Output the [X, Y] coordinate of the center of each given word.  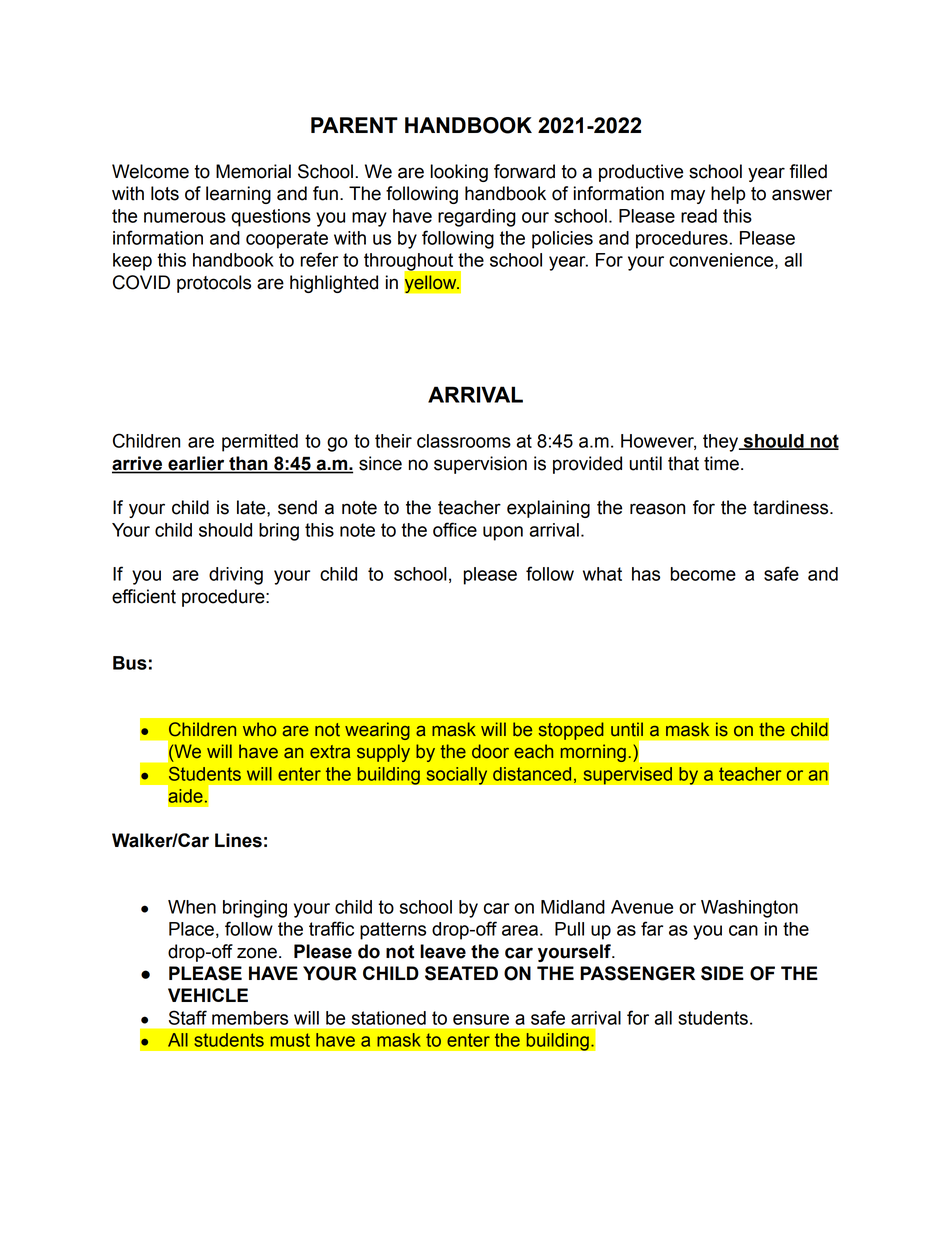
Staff [188, 1017]
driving [236, 576]
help [728, 195]
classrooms [464, 441]
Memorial [253, 171]
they [722, 443]
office [455, 529]
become [703, 574]
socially [457, 775]
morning [593, 753]
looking [459, 173]
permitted [260, 443]
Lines [238, 840]
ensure [481, 1019]
